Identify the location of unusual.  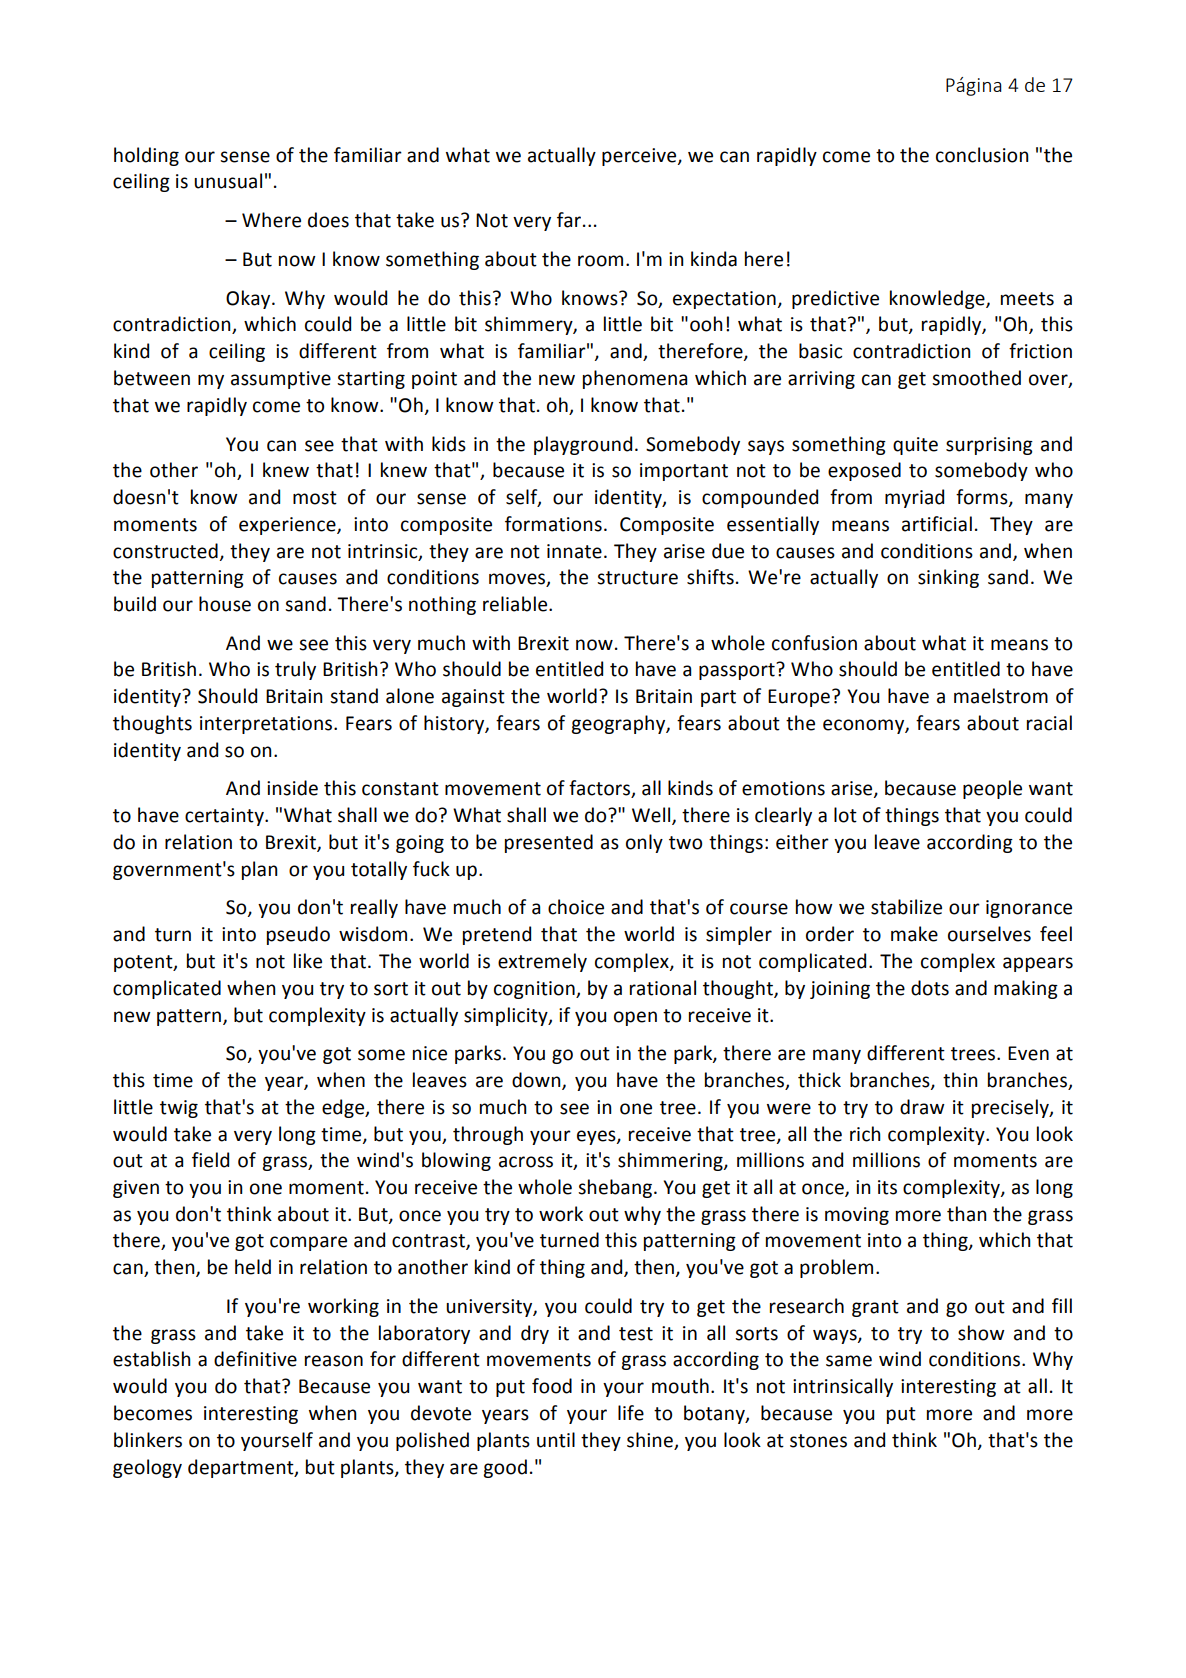
(228, 181).
